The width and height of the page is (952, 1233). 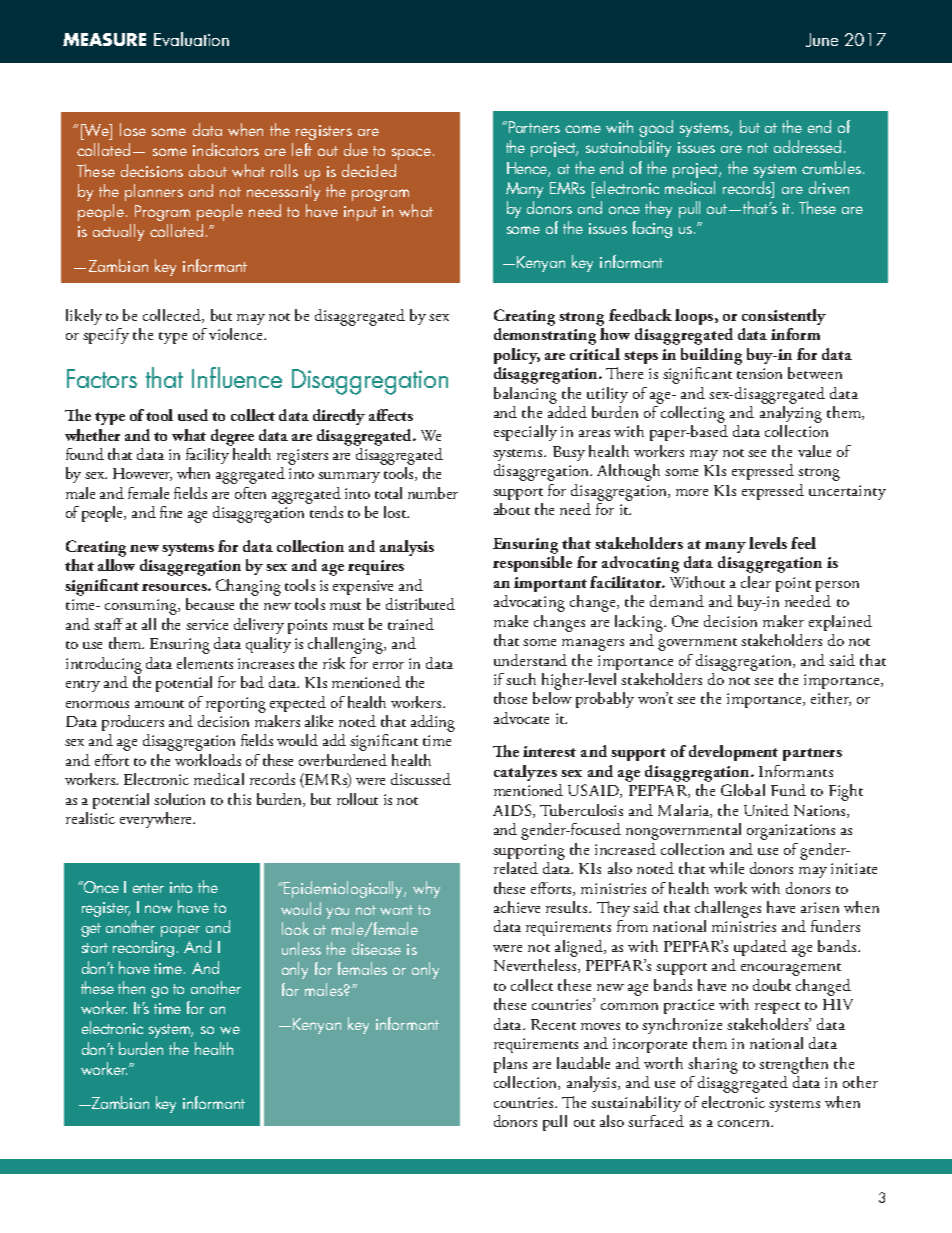 I want to click on plans, so click(x=510, y=1065).
